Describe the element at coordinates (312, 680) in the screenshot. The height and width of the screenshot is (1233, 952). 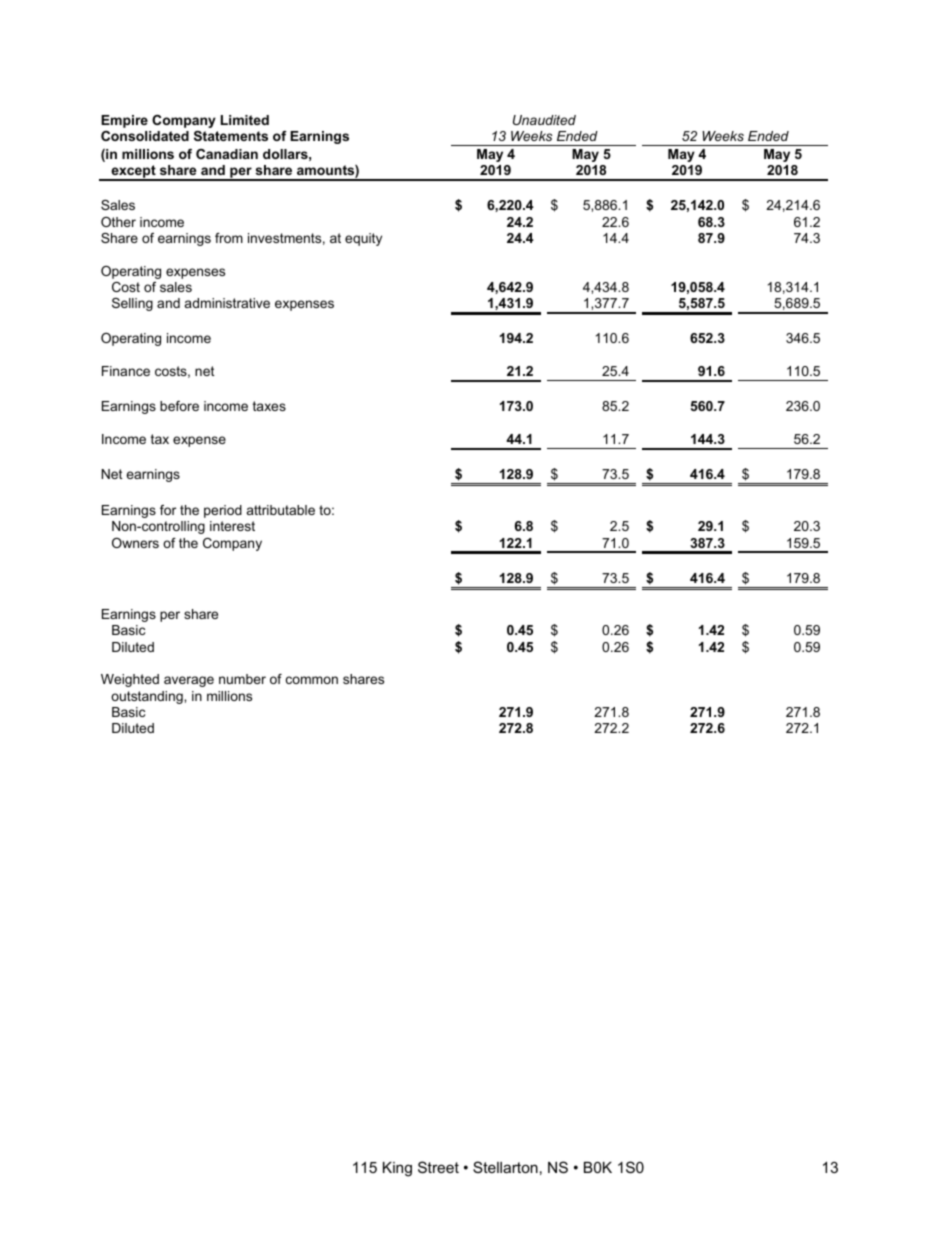
I see `common` at that location.
